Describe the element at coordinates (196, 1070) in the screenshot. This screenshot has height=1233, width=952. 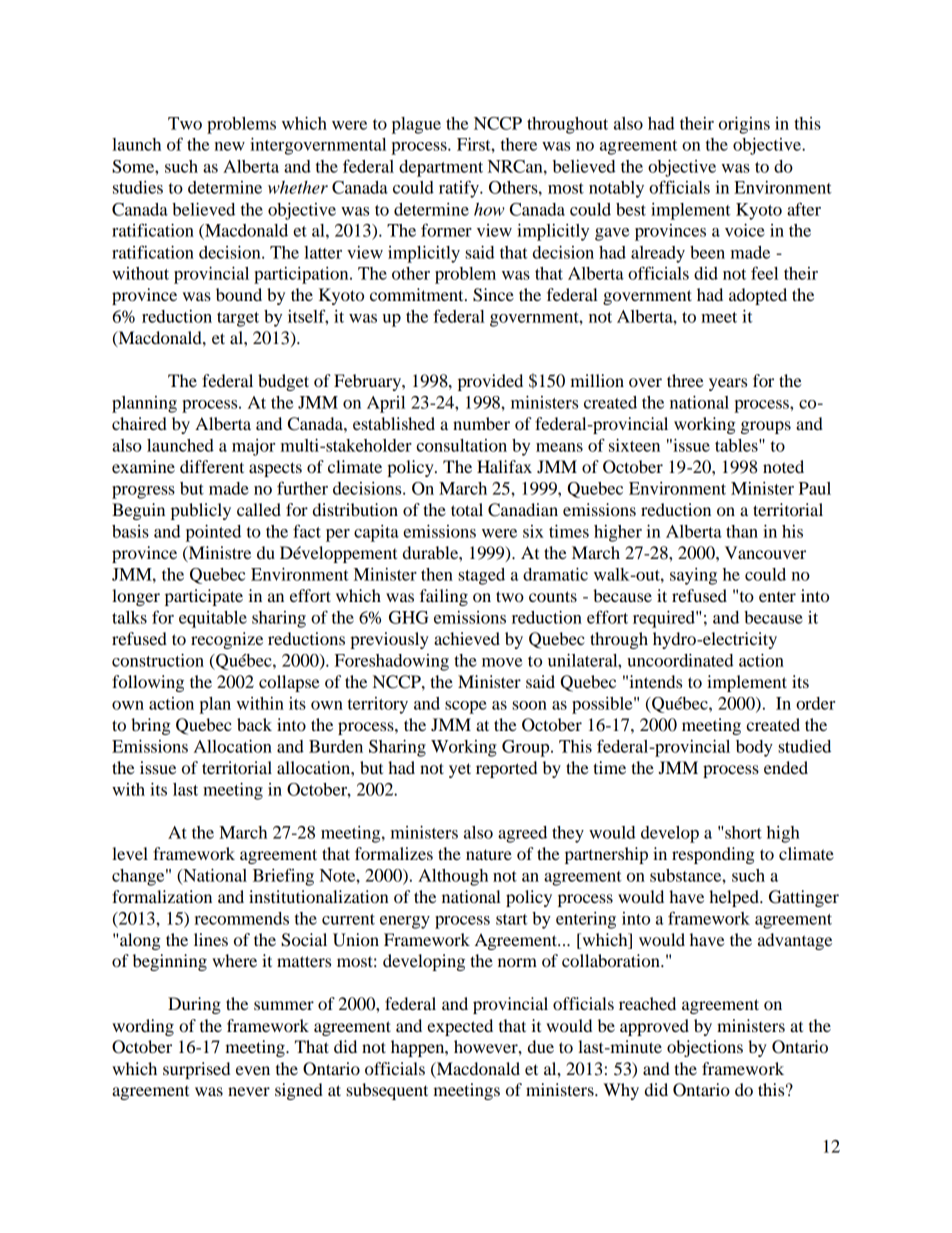
I see `surprised` at that location.
